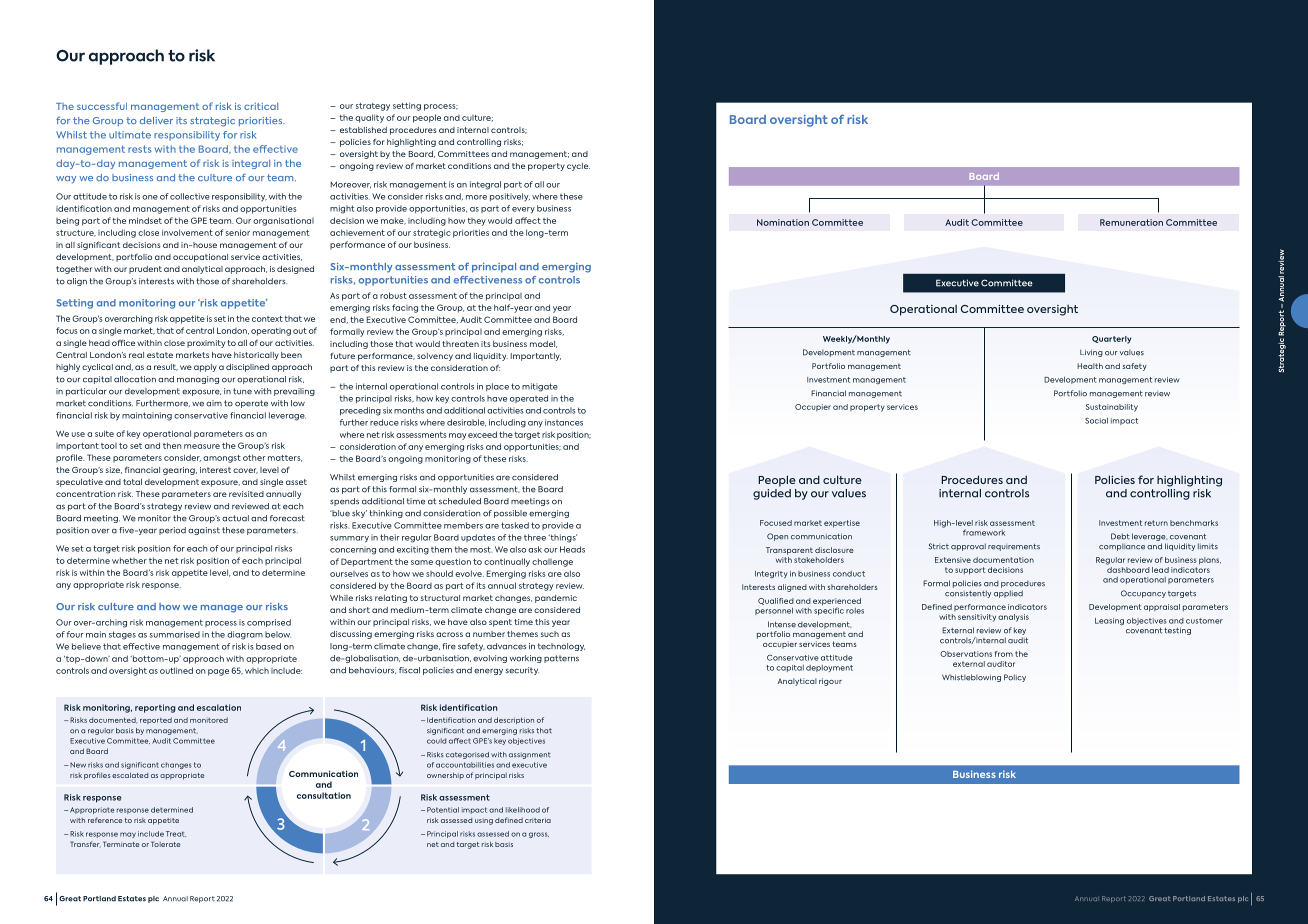 The height and width of the page is (924, 1308). I want to click on guided, so click(772, 493).
